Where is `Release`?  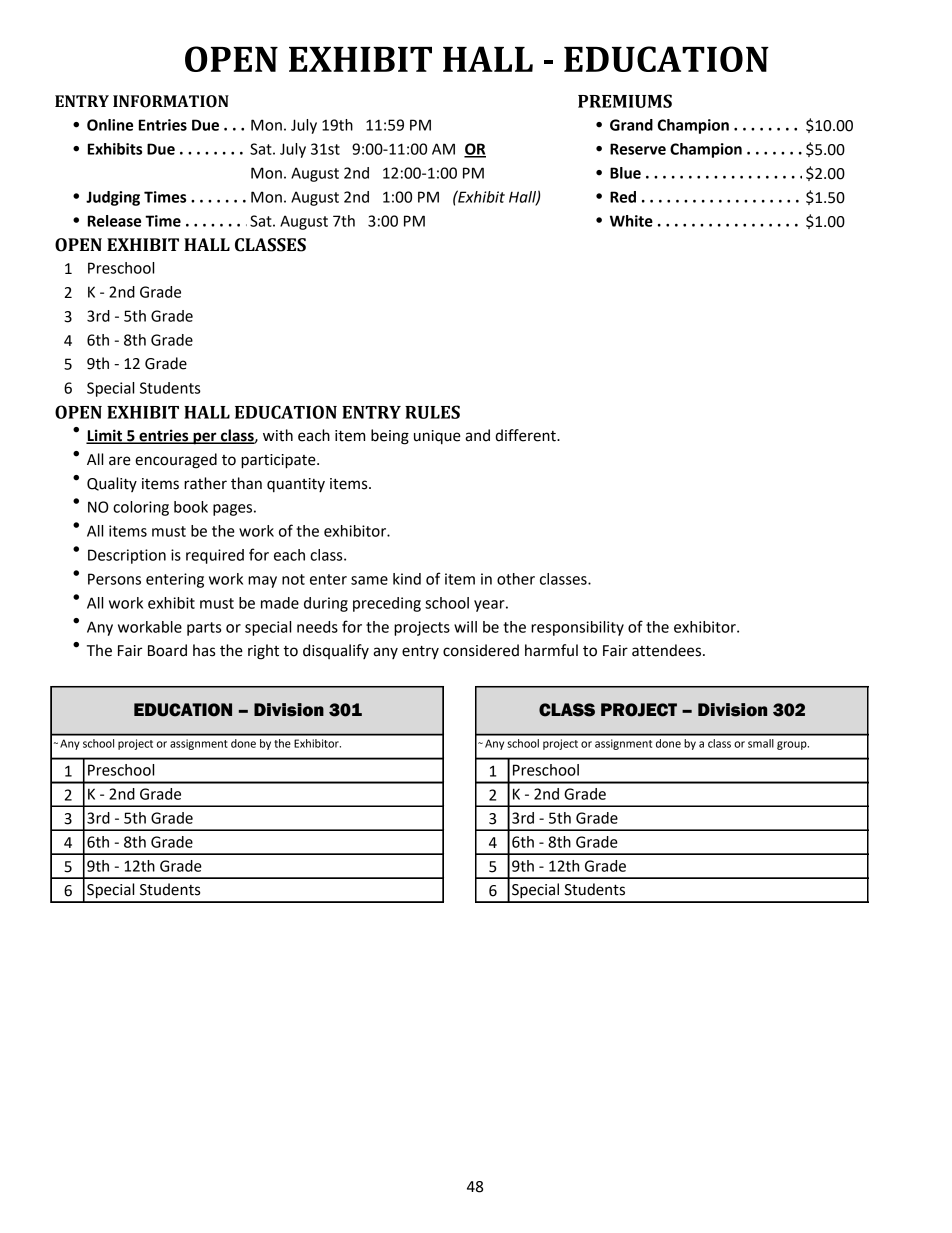
Release is located at coordinates (114, 221).
